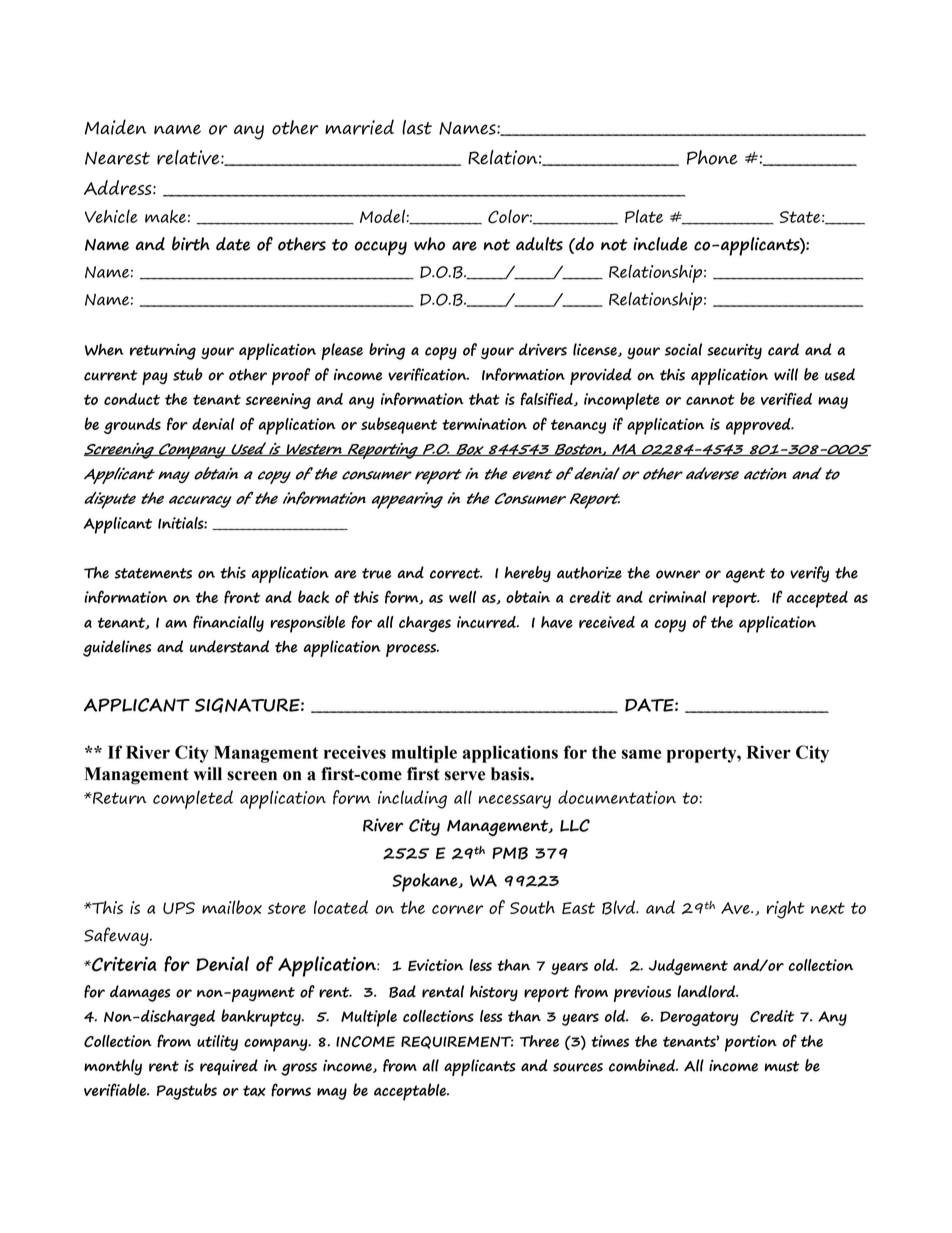 The width and height of the screenshot is (952, 1233). I want to click on approved, so click(759, 426).
